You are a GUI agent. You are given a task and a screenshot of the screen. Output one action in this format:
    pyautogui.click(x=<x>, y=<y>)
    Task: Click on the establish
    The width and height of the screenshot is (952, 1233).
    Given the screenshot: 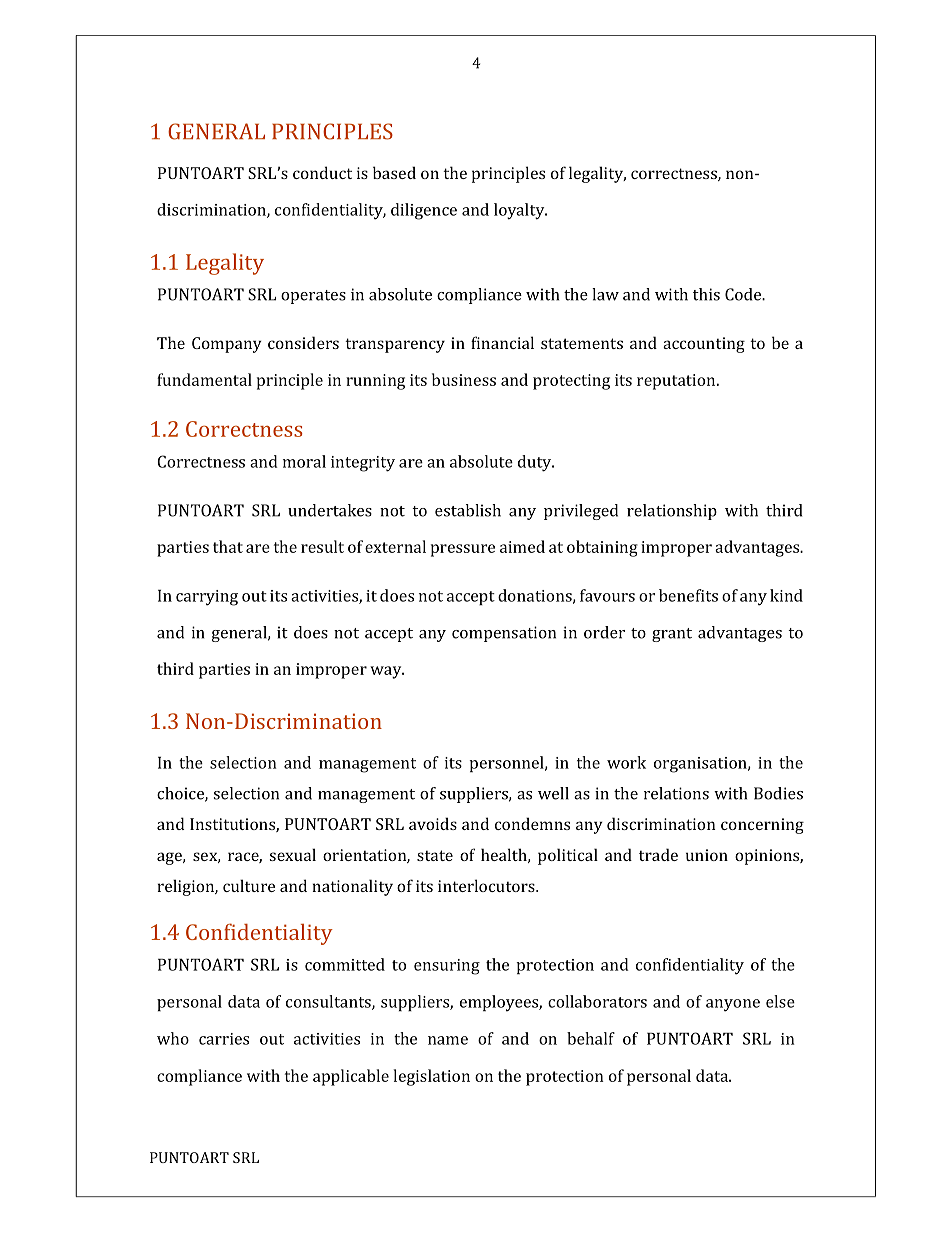 What is the action you would take?
    pyautogui.click(x=468, y=510)
